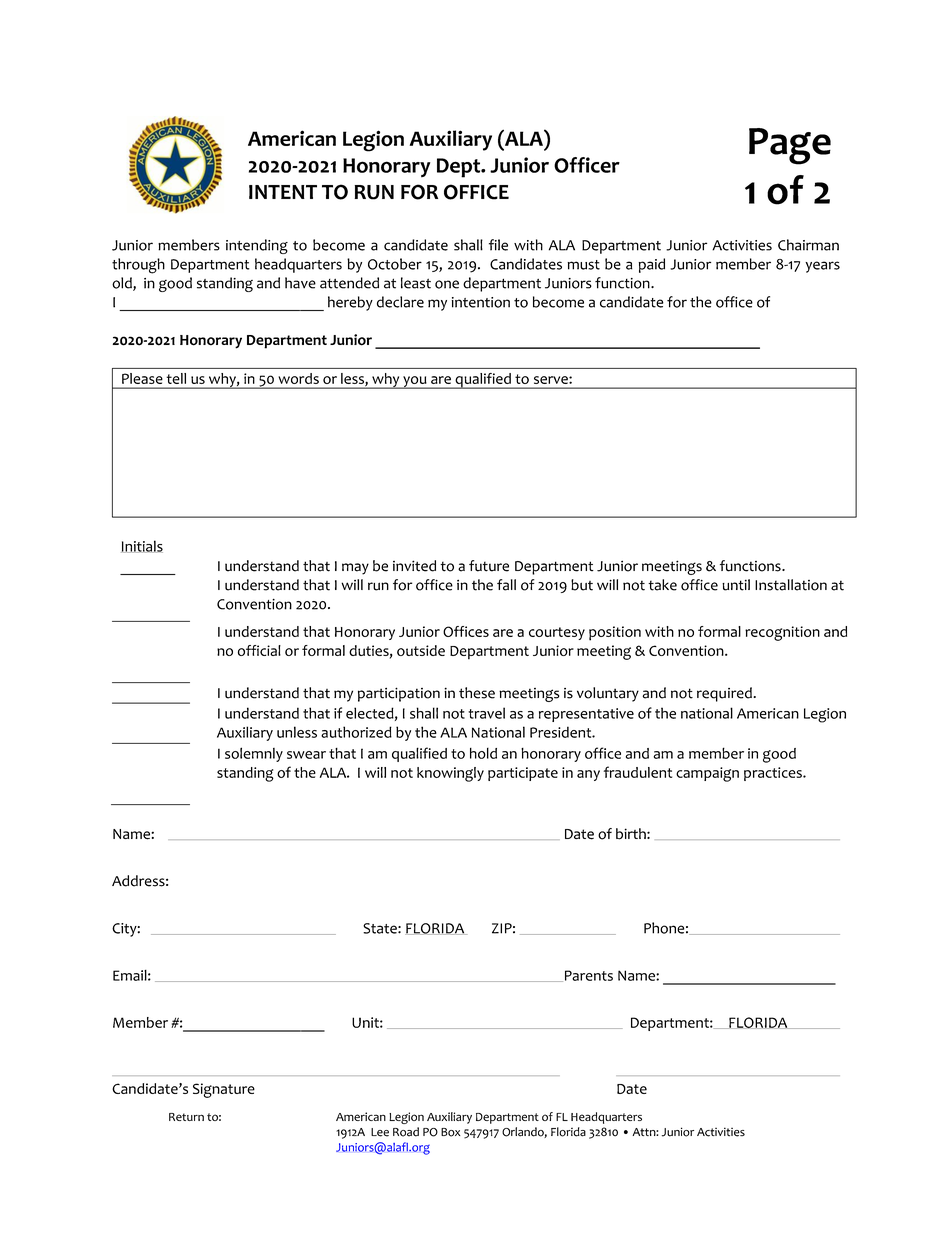 The image size is (952, 1233). Describe the element at coordinates (142, 546) in the screenshot. I see `Initials` at that location.
